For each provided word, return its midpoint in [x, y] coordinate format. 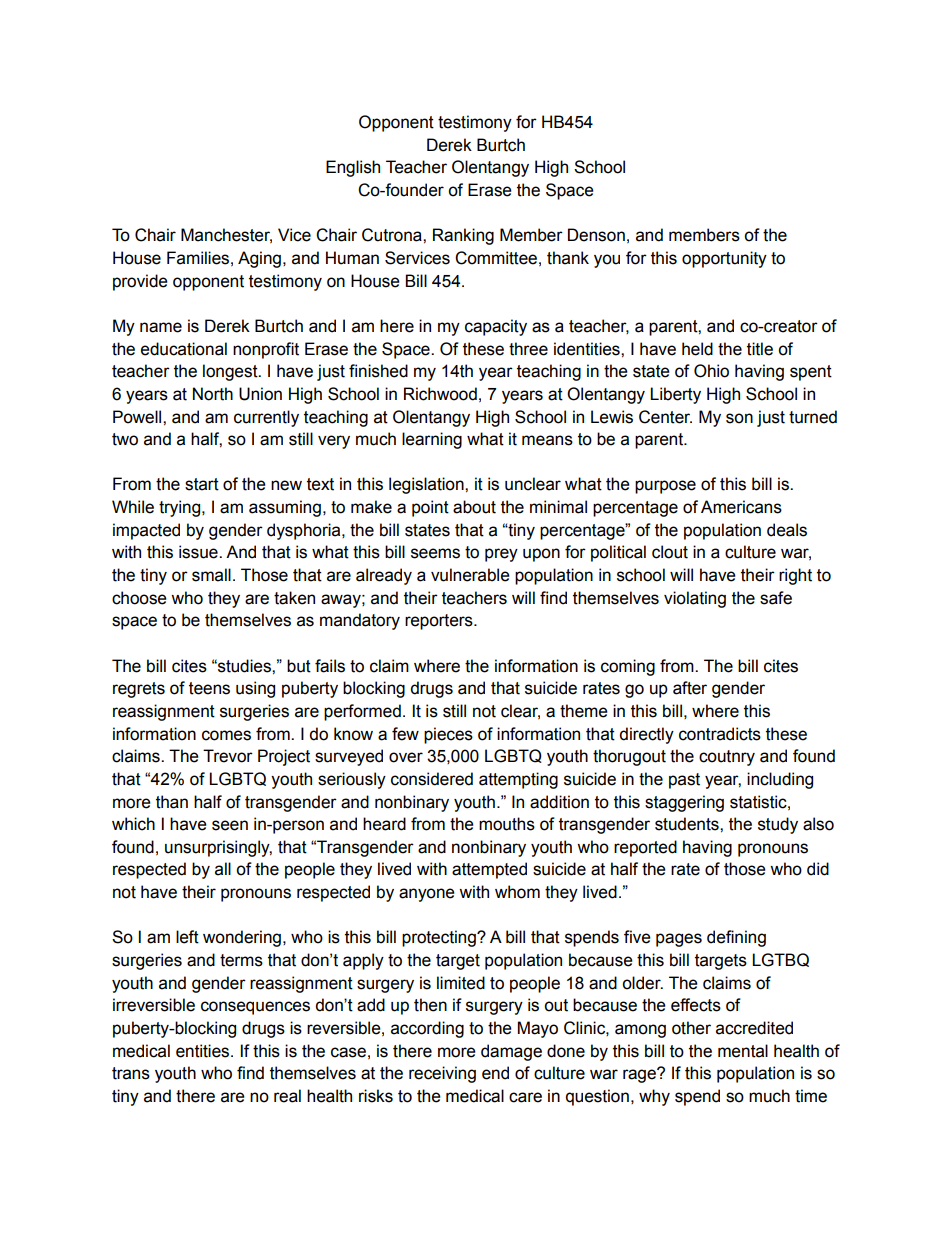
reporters [440, 622]
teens [209, 688]
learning [432, 440]
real [287, 1096]
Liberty [675, 395]
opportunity [724, 259]
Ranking [463, 236]
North [213, 394]
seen [230, 825]
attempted [489, 870]
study [778, 825]
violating [695, 599]
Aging [259, 259]
